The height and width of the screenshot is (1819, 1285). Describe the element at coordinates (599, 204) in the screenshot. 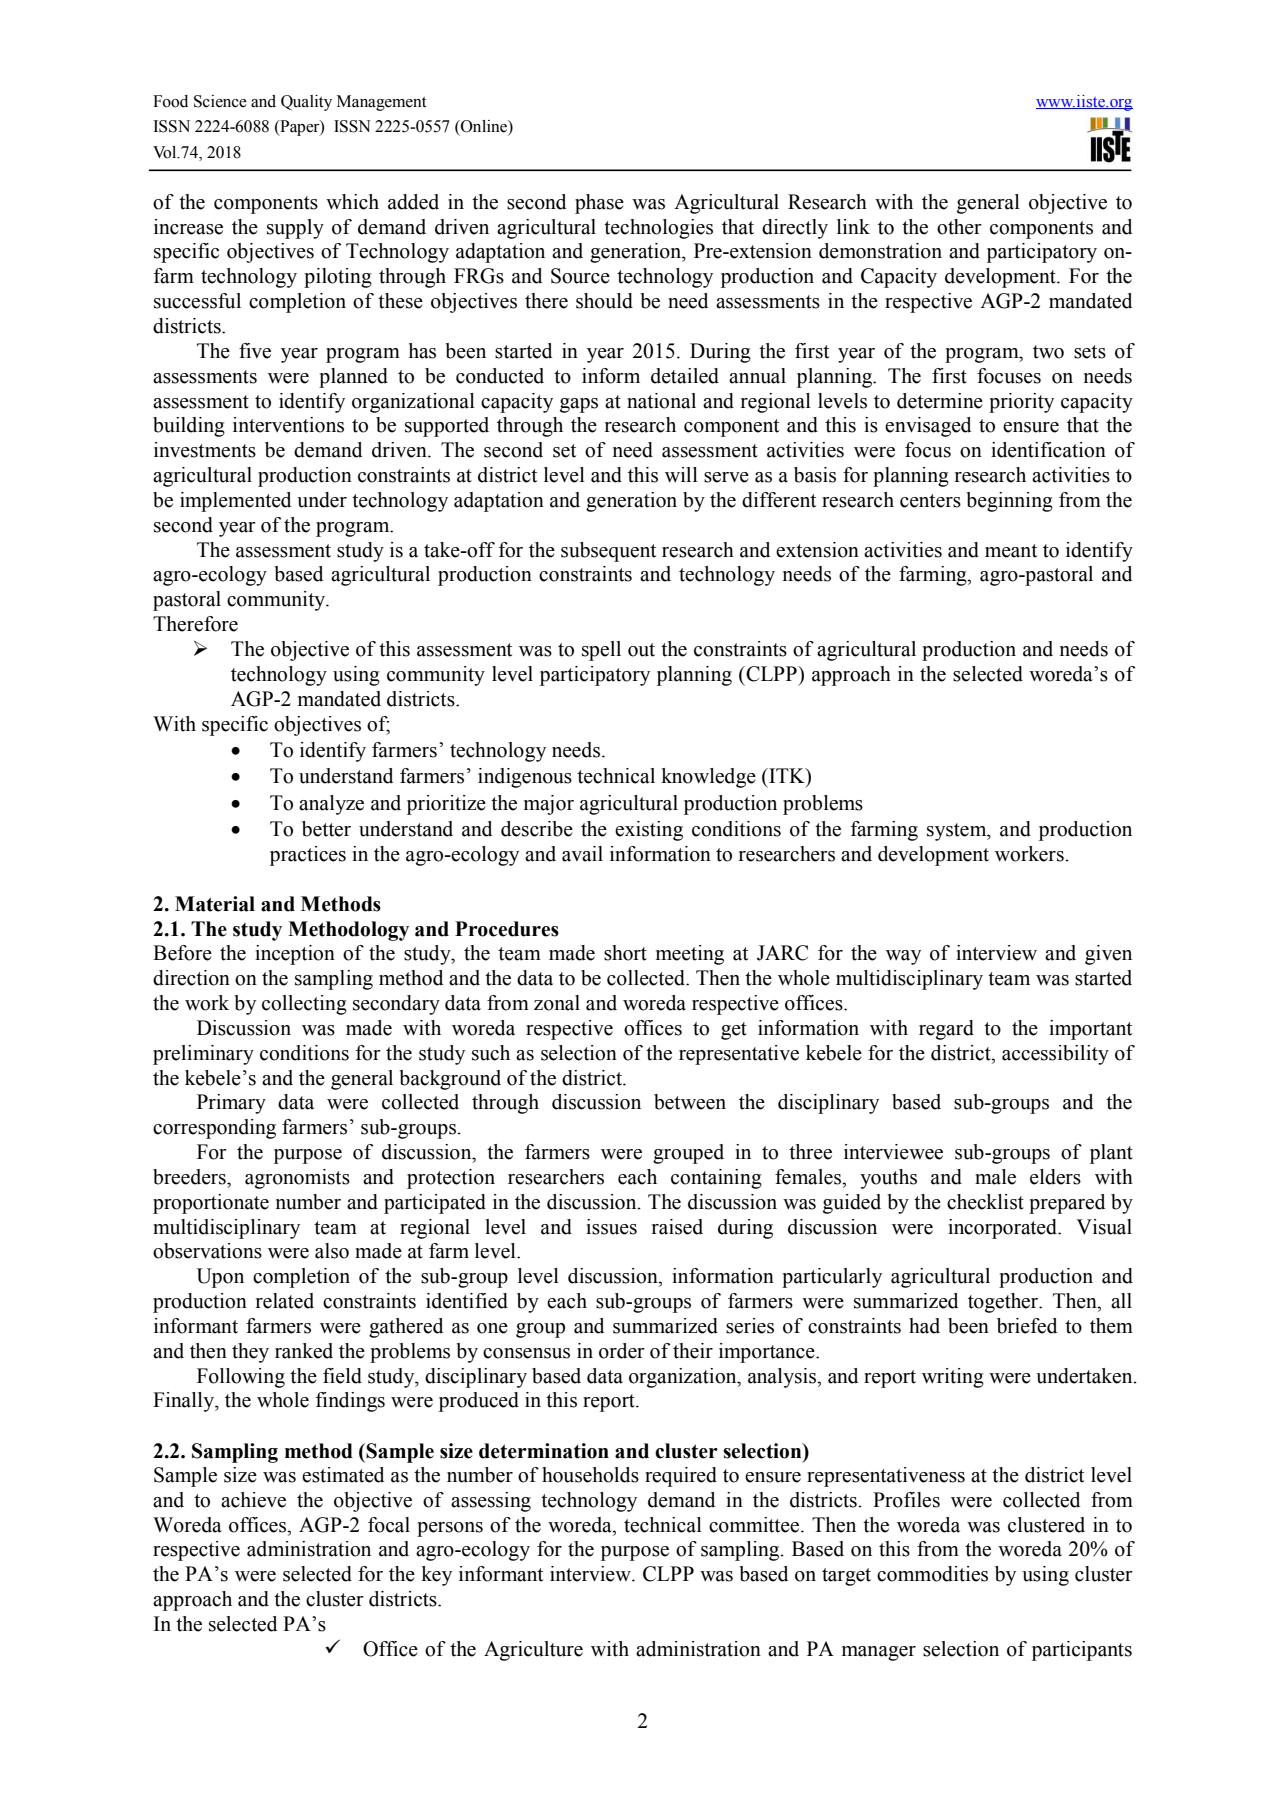

I see `phase` at that location.
